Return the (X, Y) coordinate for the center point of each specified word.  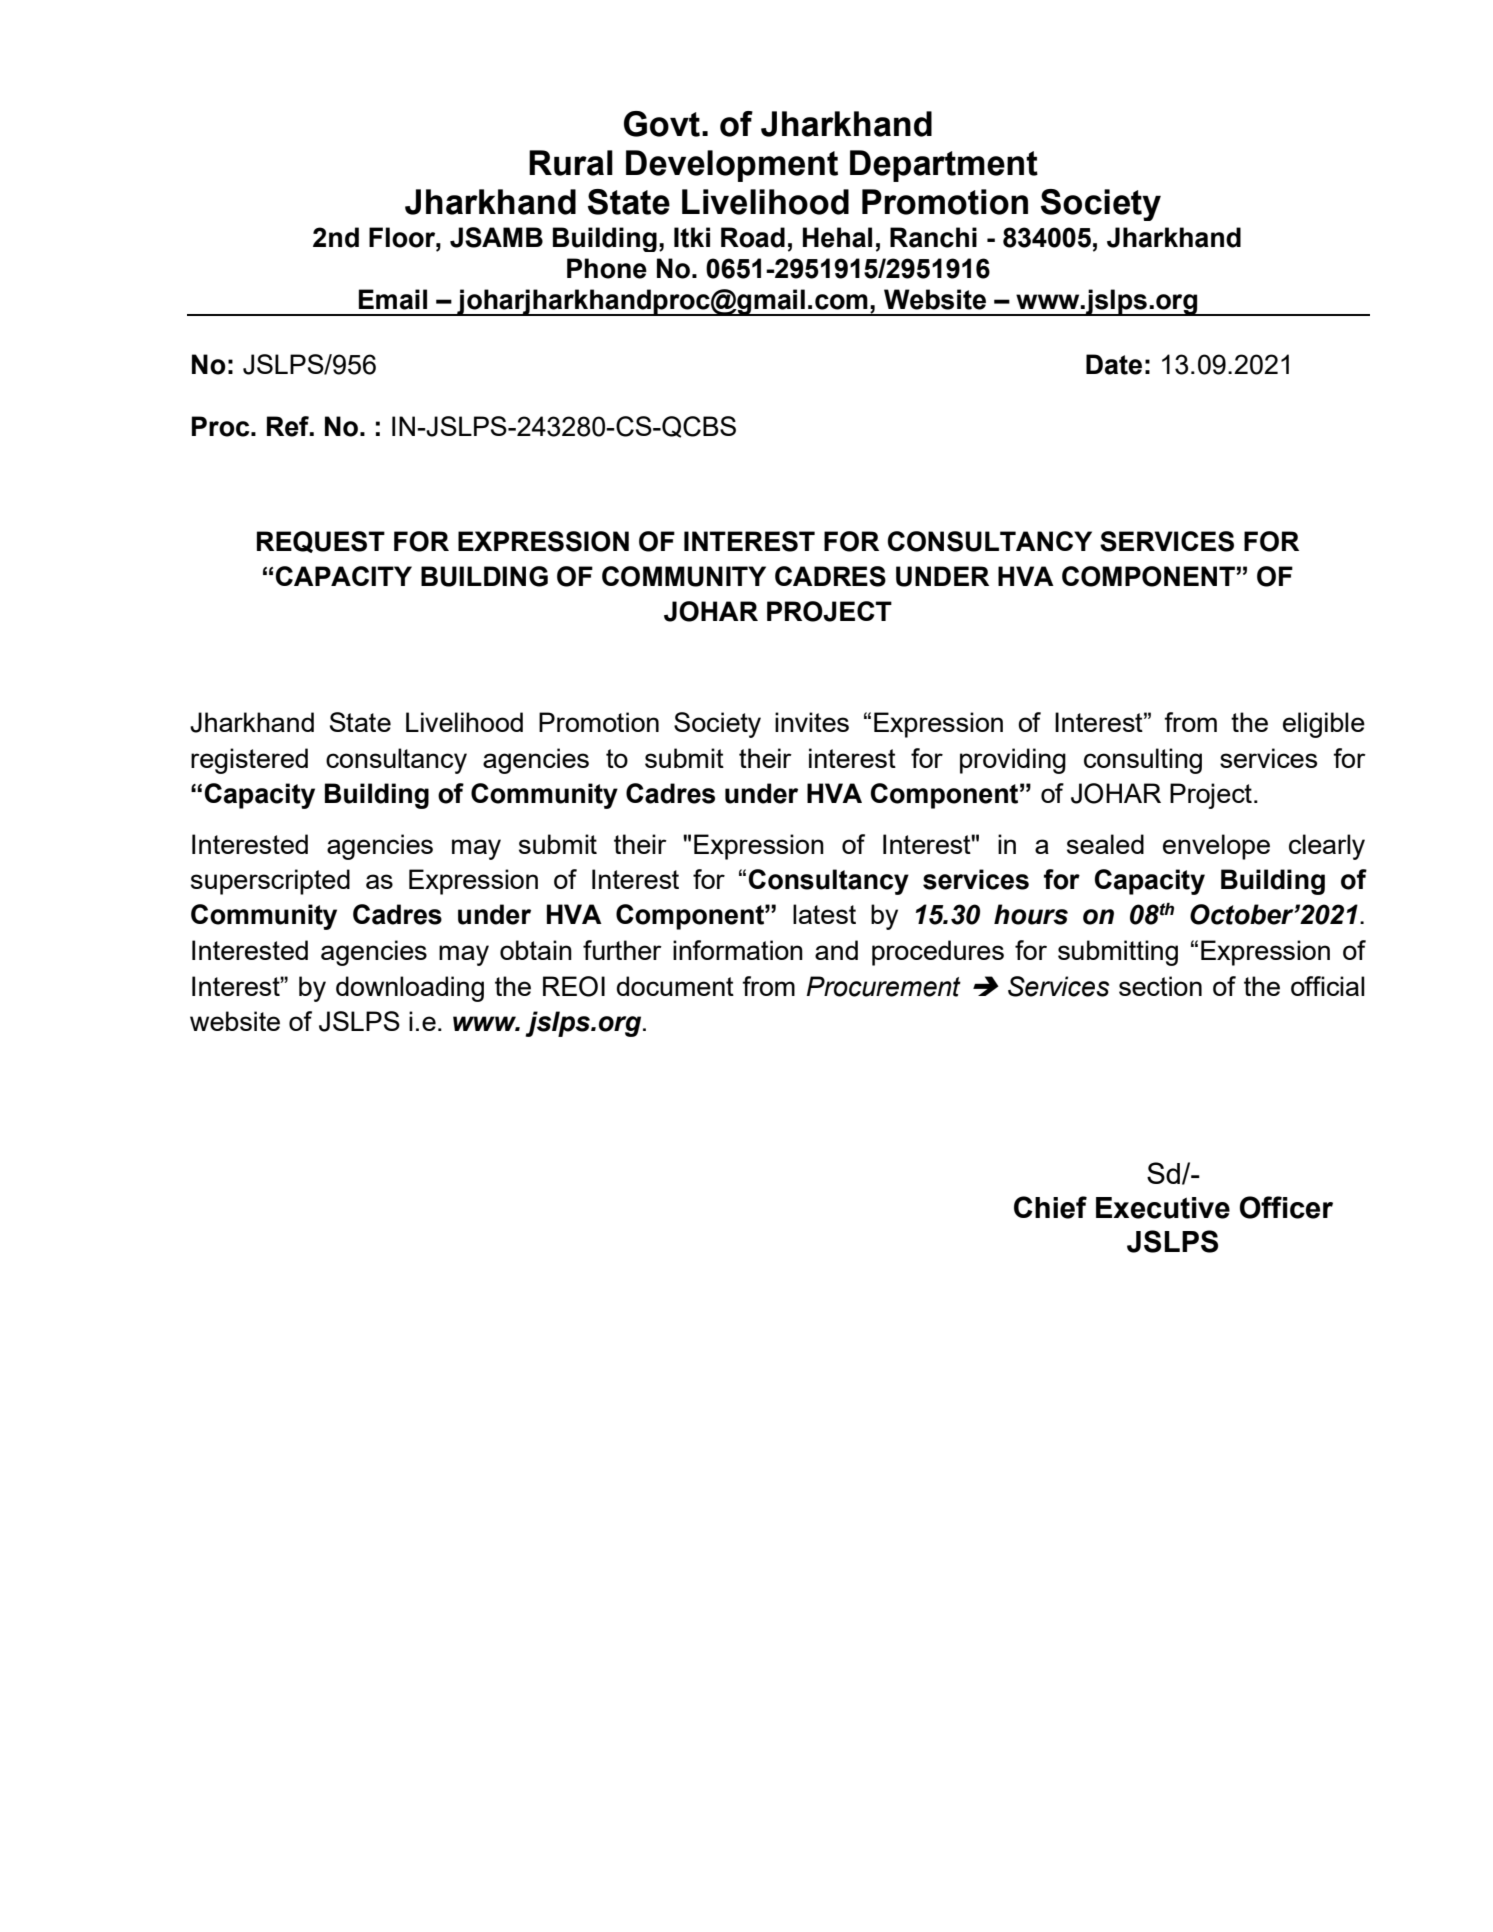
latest (824, 914)
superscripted (270, 882)
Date (1114, 364)
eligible (1324, 725)
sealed (1105, 844)
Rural (571, 163)
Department (944, 166)
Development (732, 166)
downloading (410, 989)
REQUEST (321, 542)
